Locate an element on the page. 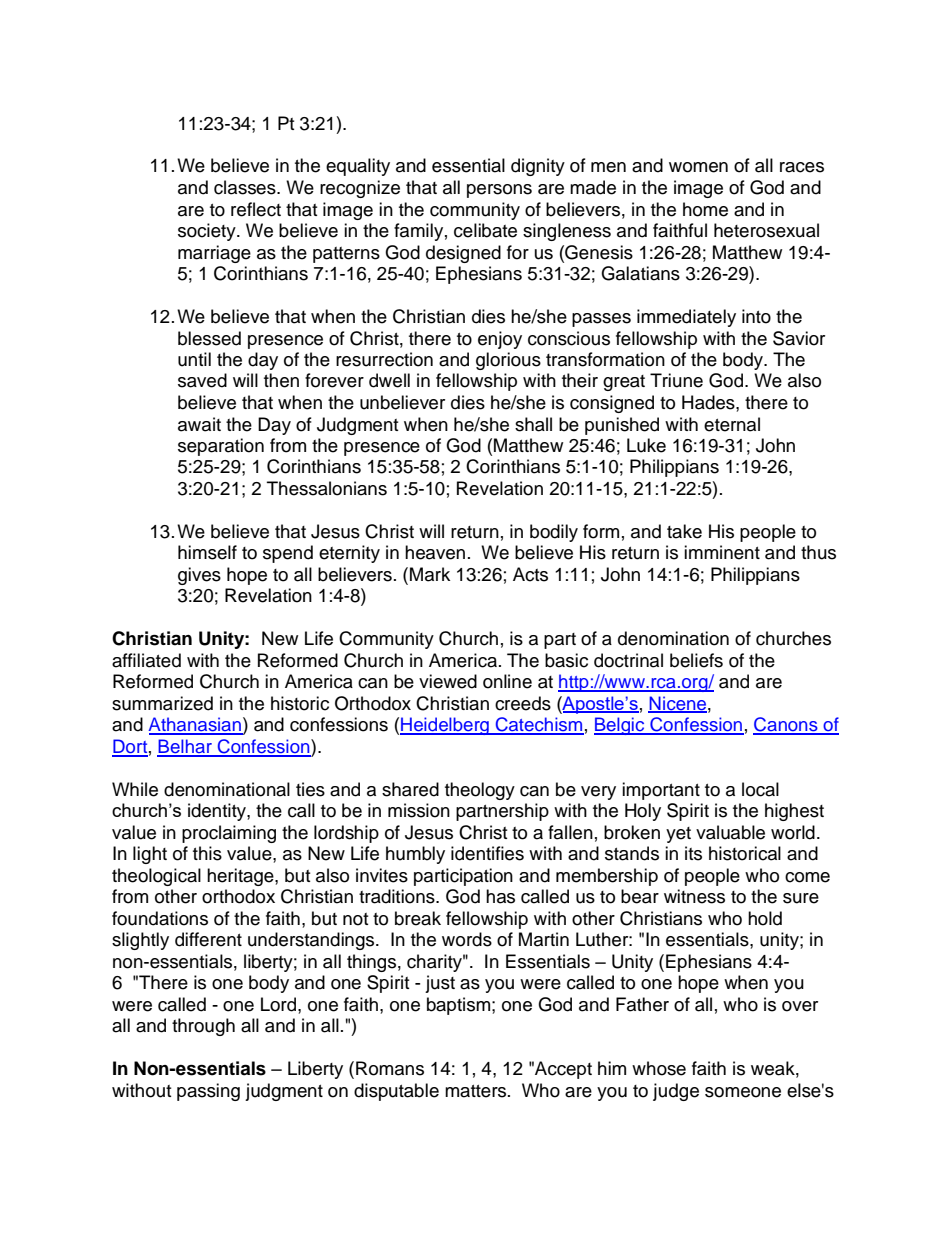 This image has height=1233, width=952. passing is located at coordinates (208, 1092).
